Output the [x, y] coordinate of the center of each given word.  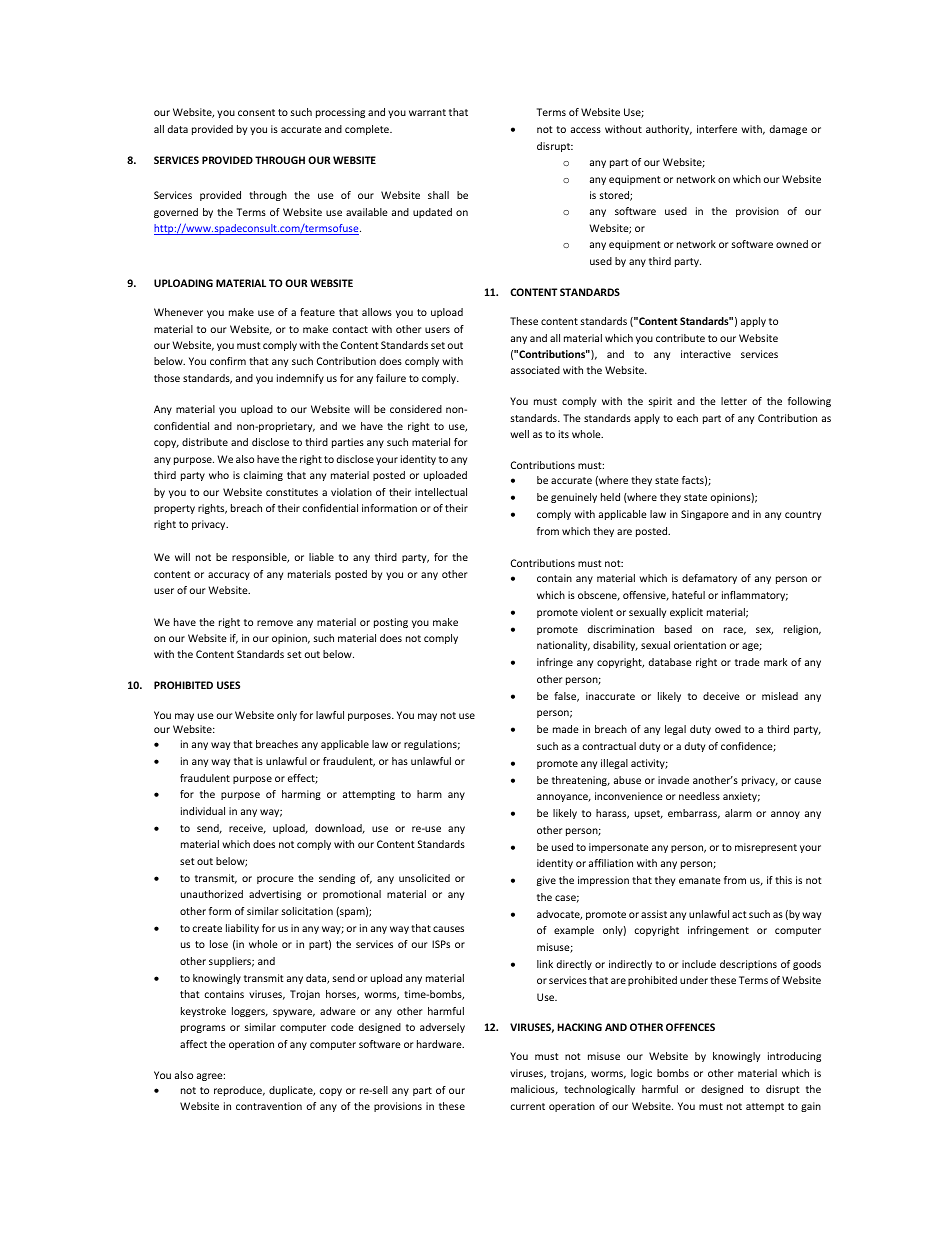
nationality [563, 646]
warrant [427, 112]
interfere [717, 129]
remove [275, 623]
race [735, 631]
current [527, 1106]
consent [256, 112]
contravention [269, 1106]
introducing [794, 1057]
